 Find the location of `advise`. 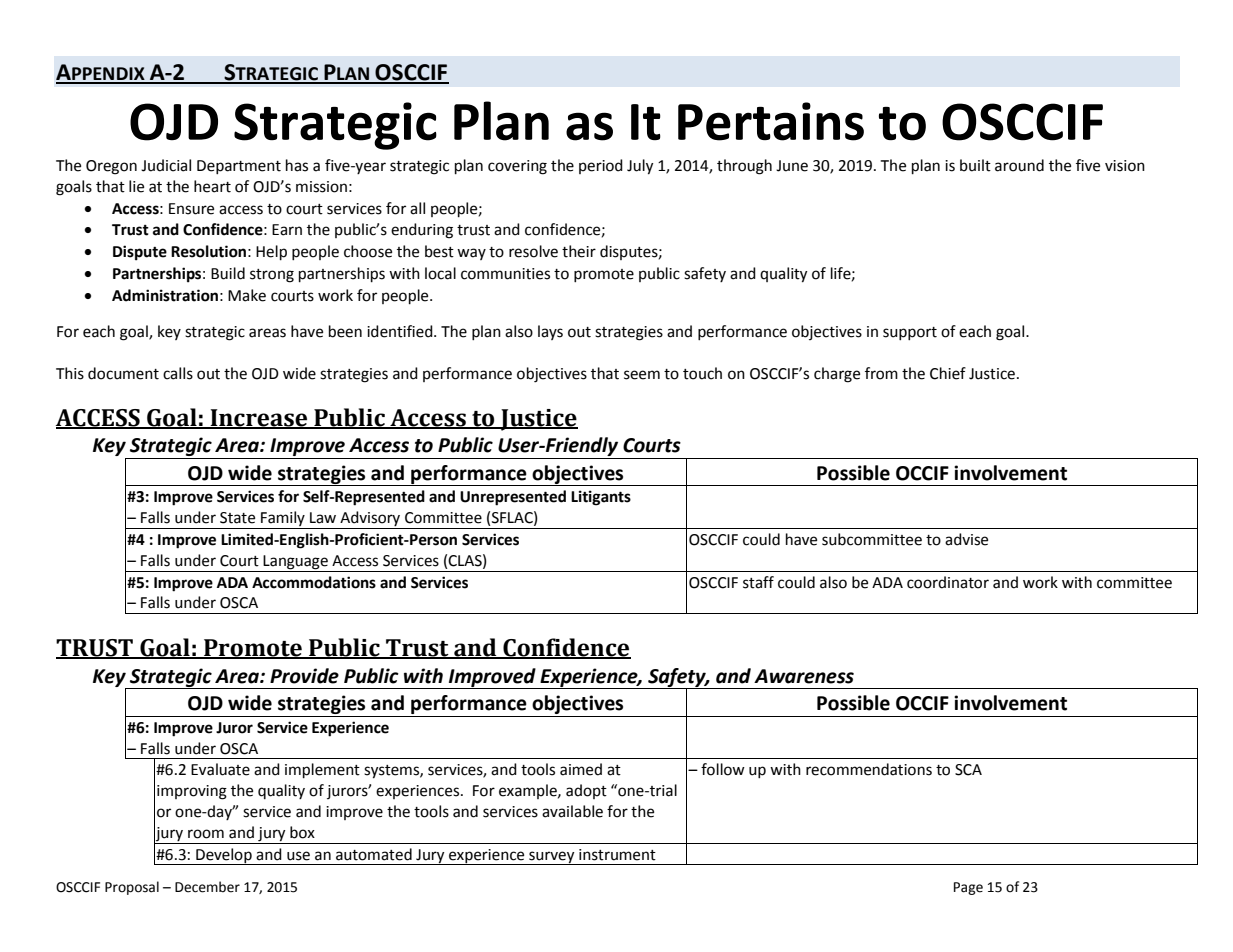

advise is located at coordinates (966, 539).
